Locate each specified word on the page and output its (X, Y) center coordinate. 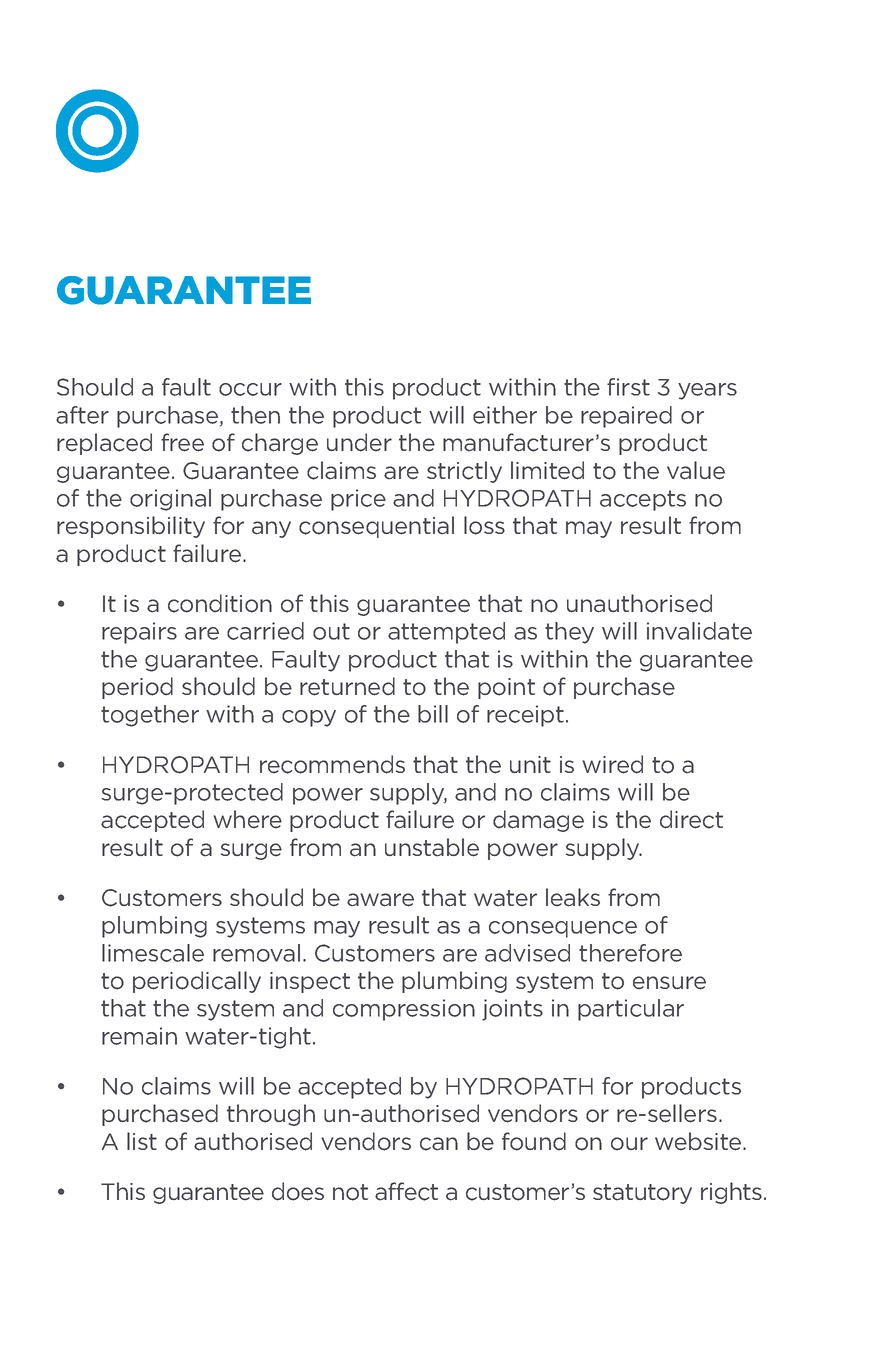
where (247, 819)
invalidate (699, 631)
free (182, 442)
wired (612, 764)
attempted (446, 633)
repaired (626, 417)
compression (404, 1010)
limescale (153, 953)
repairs (139, 633)
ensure (669, 983)
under (359, 442)
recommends (332, 764)
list (142, 1141)
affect (406, 1191)
